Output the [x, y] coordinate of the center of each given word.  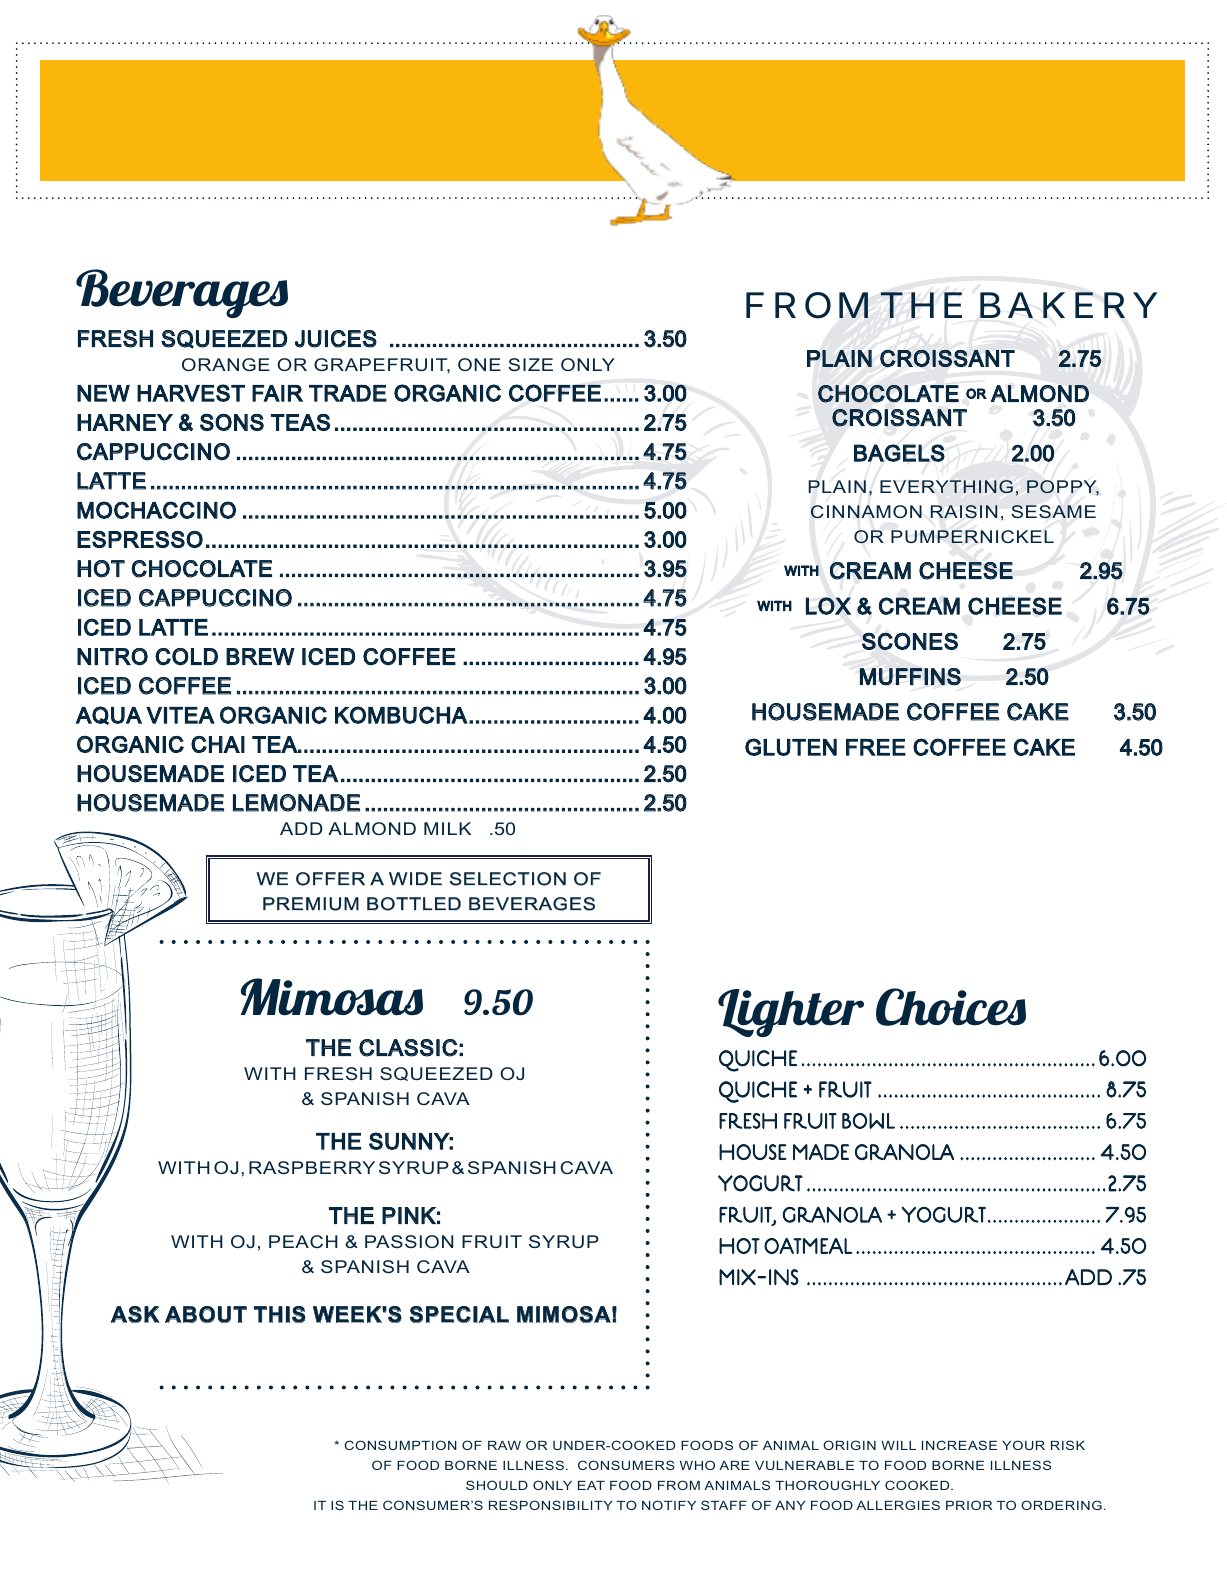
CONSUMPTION [400, 1445]
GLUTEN [791, 747]
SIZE [530, 364]
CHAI [218, 744]
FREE [876, 747]
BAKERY [1068, 305]
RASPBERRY [312, 1167]
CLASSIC [408, 1048]
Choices [951, 1007]
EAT [591, 1485]
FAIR [277, 393]
